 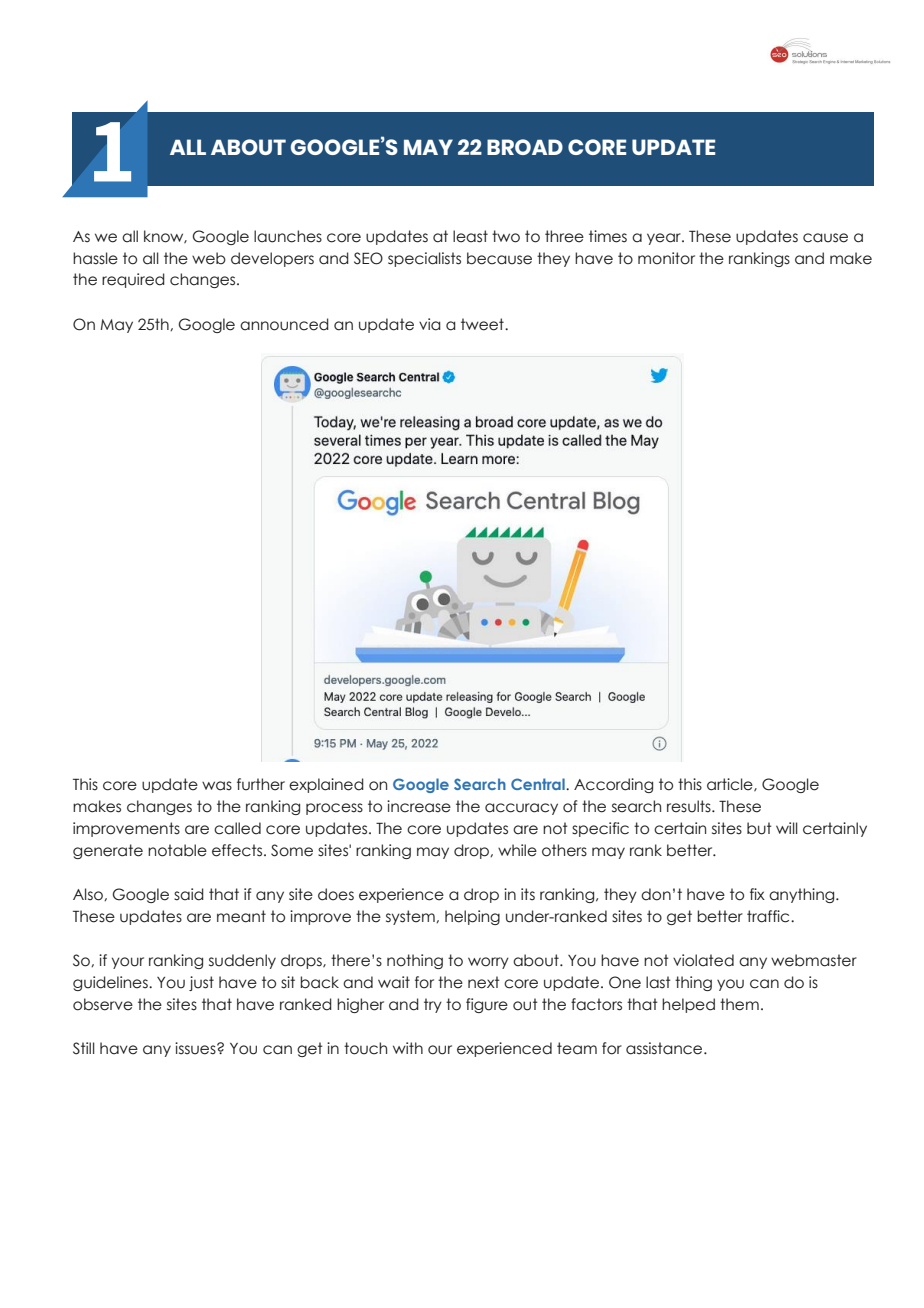 What do you see at coordinates (759, 828) in the screenshot?
I see `but` at bounding box center [759, 828].
